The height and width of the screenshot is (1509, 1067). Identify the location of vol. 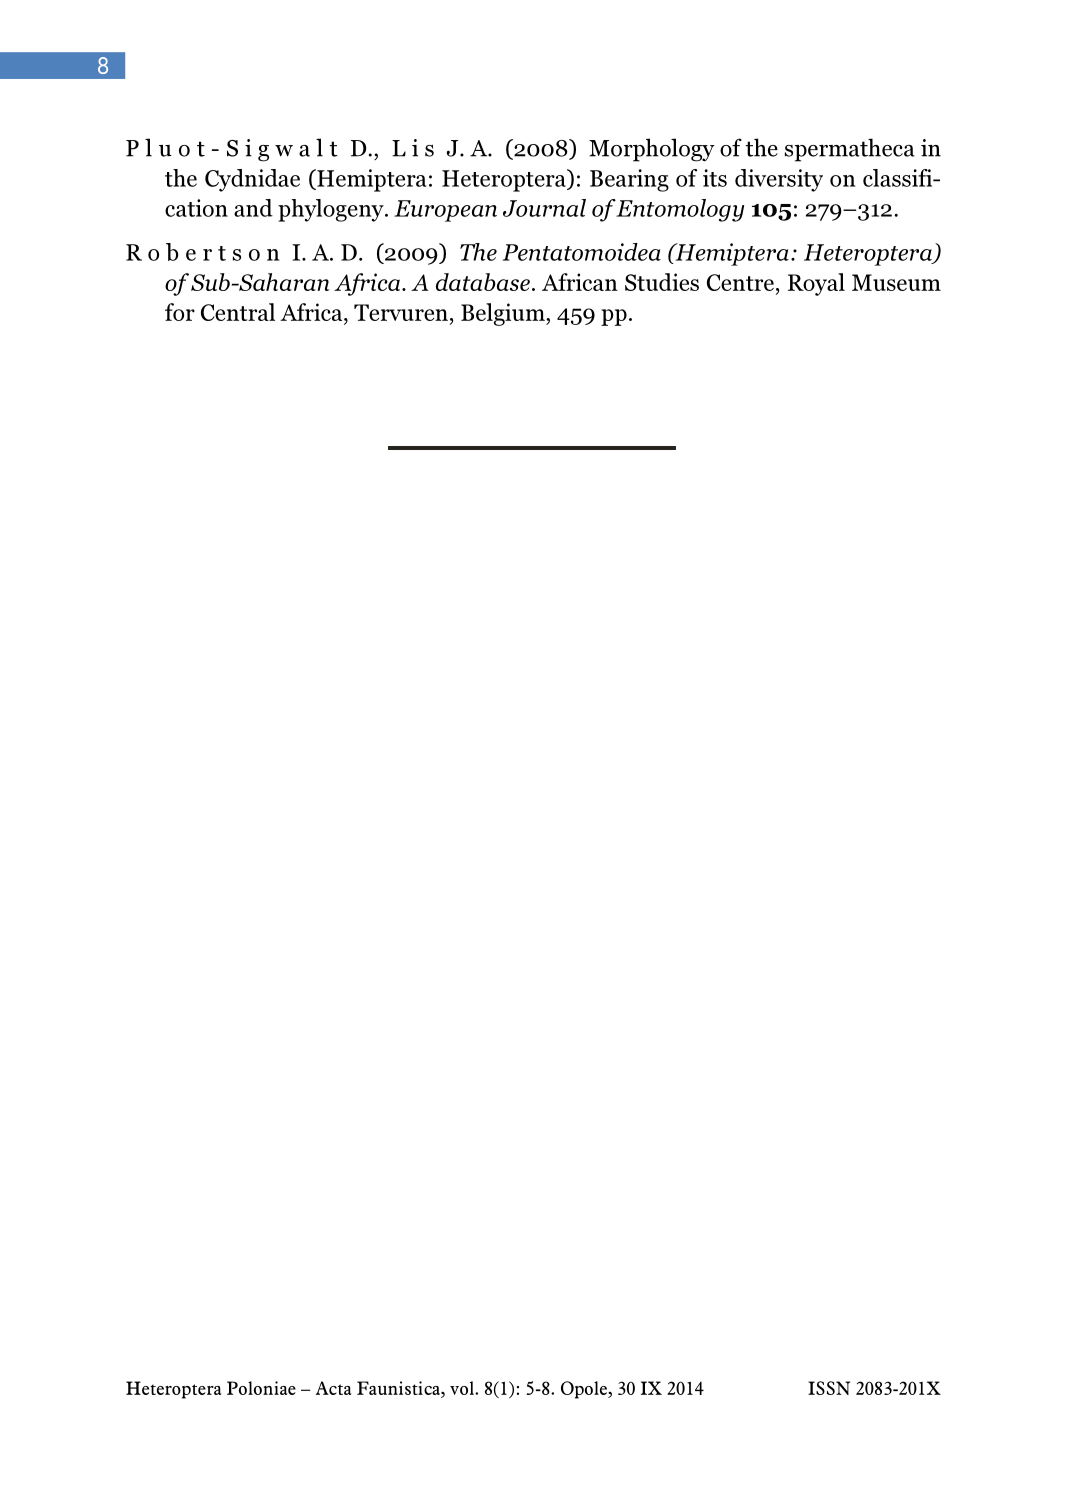
(463, 1388).
